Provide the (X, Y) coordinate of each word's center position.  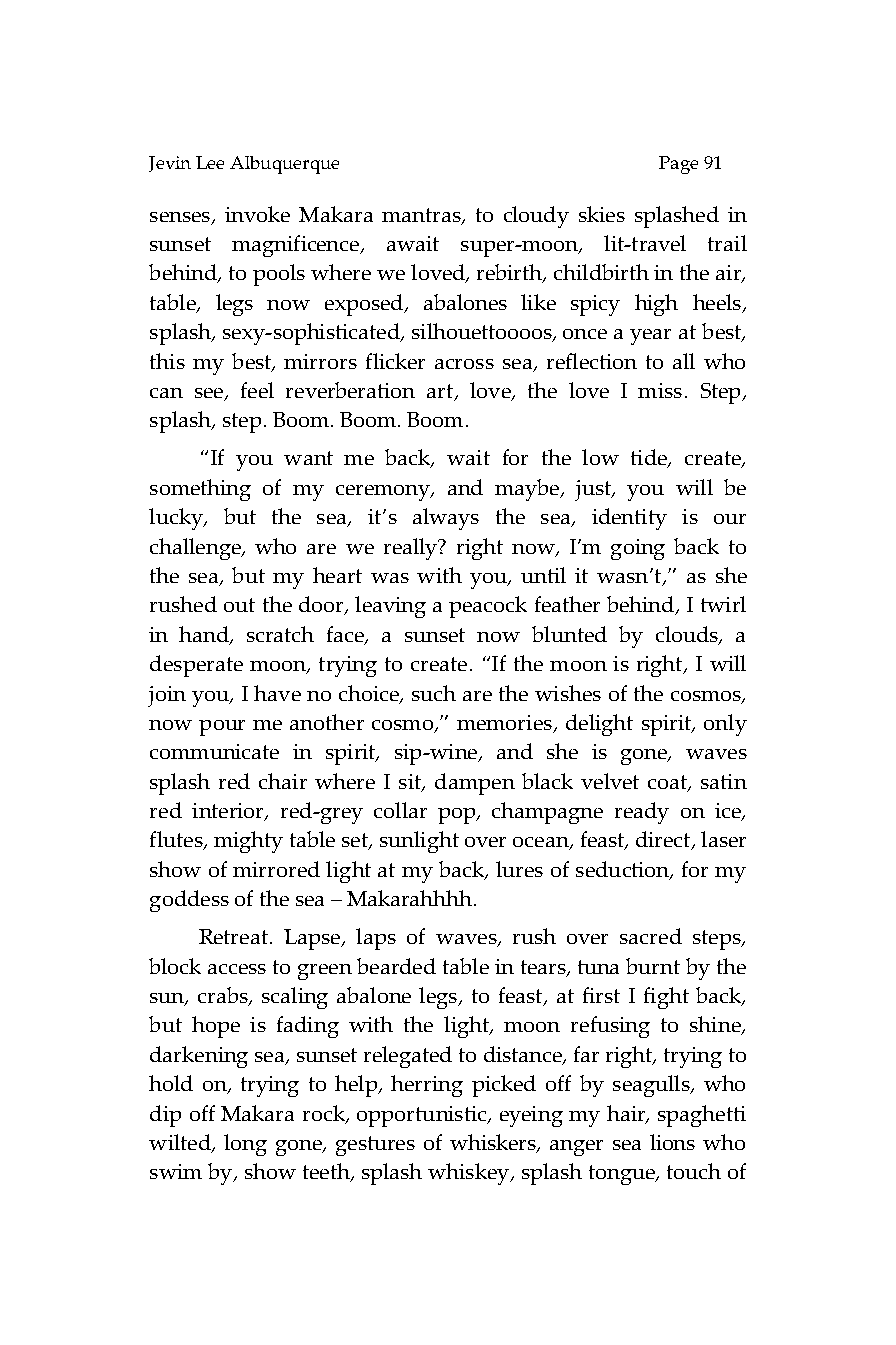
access (237, 969)
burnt (653, 966)
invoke (257, 214)
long (245, 1145)
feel (257, 390)
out (239, 605)
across (464, 364)
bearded (396, 966)
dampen (475, 784)
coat (668, 783)
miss (660, 390)
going (638, 549)
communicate (214, 751)
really (412, 549)
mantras (422, 216)
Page (678, 165)
